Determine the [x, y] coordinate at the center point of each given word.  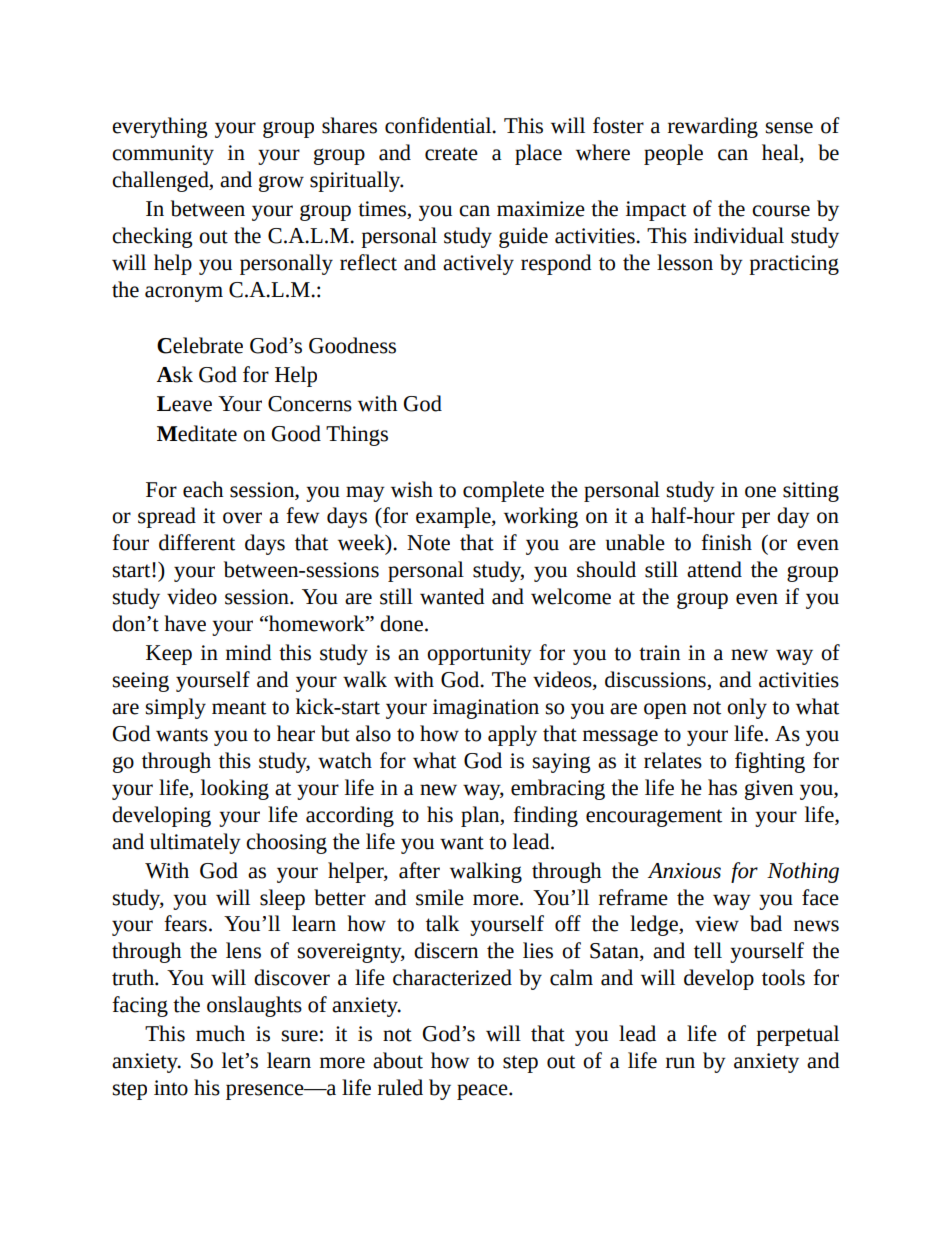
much [220, 1033]
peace [483, 1092]
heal [781, 153]
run [680, 1063]
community [163, 155]
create [451, 154]
